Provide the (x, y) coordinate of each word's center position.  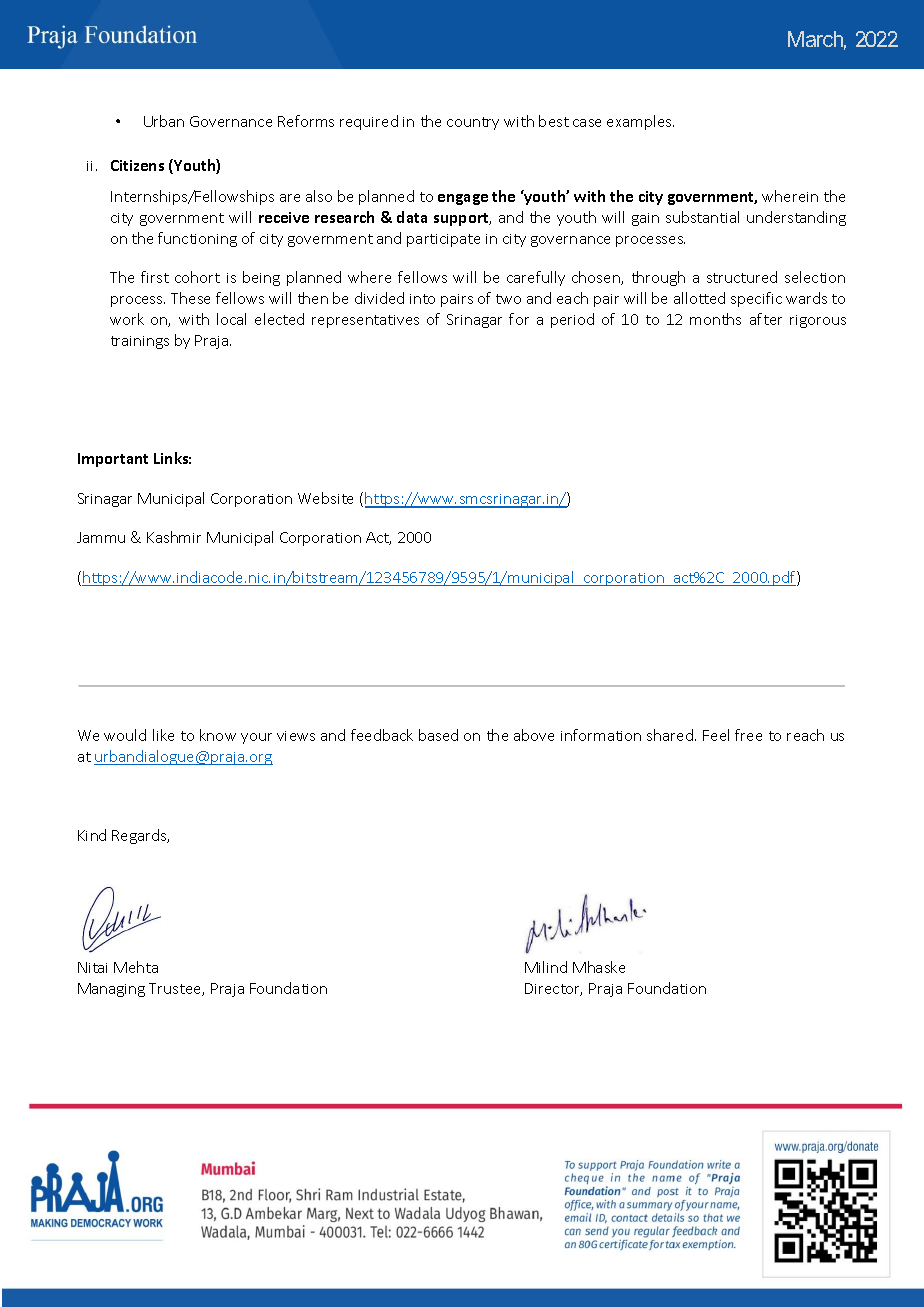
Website (325, 498)
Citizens (137, 165)
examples (640, 122)
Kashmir (174, 537)
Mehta (136, 967)
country (473, 123)
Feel (716, 735)
